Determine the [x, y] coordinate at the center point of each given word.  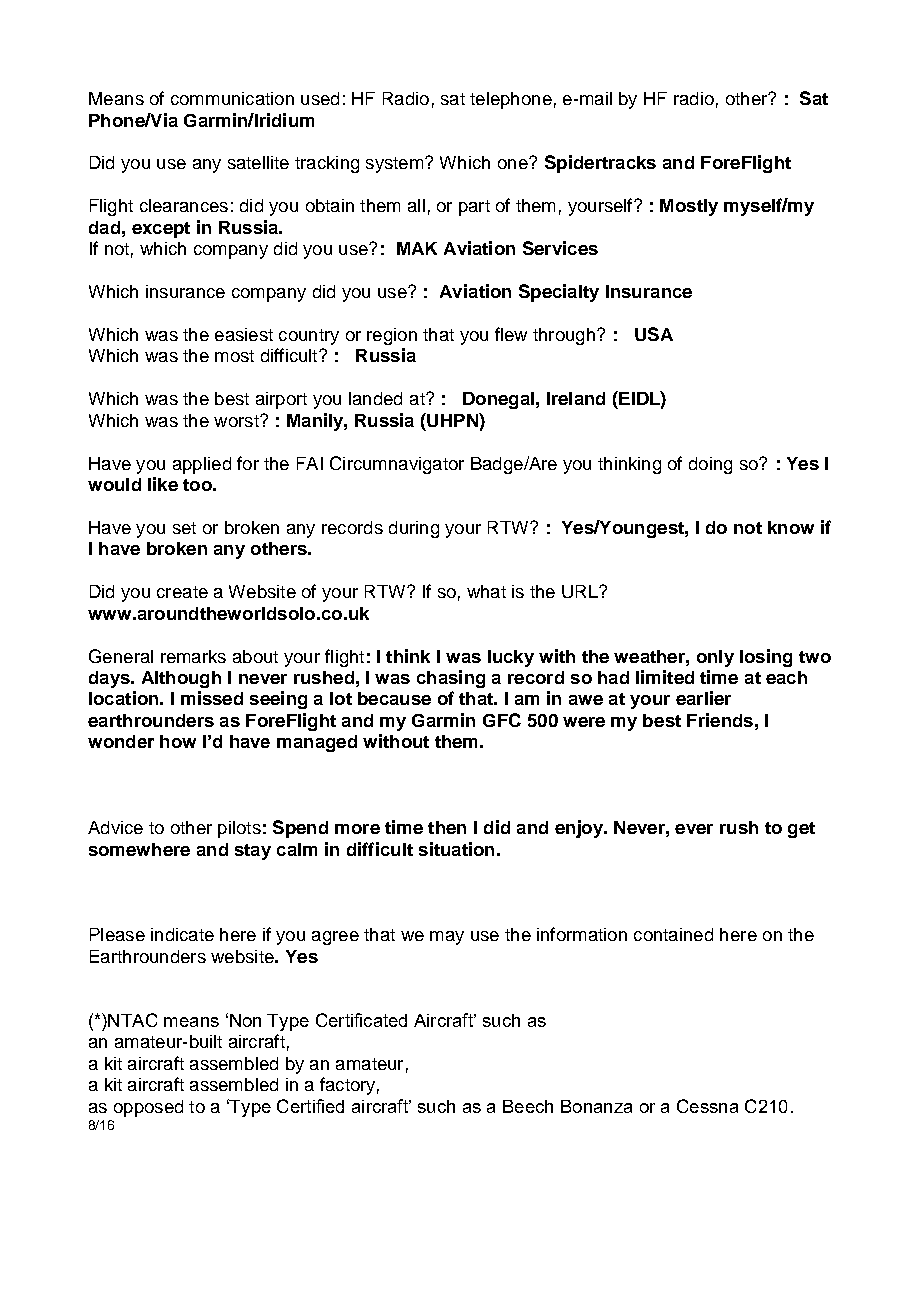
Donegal [498, 400]
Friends [720, 720]
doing [710, 465]
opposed [148, 1108]
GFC [502, 720]
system [396, 165]
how [178, 741]
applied [202, 465]
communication [232, 98]
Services [560, 248]
